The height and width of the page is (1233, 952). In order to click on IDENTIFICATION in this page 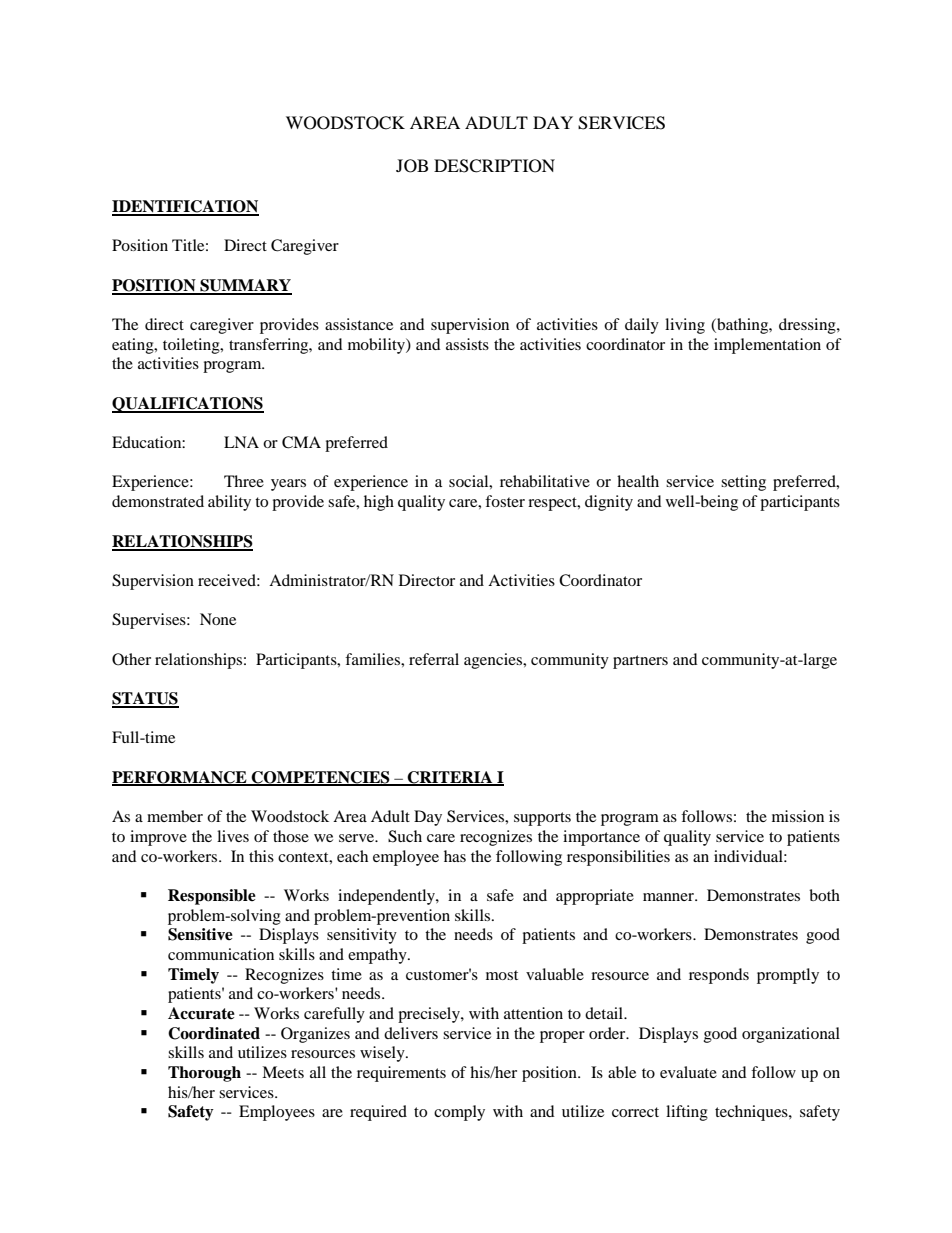, I will do `click(185, 207)`.
